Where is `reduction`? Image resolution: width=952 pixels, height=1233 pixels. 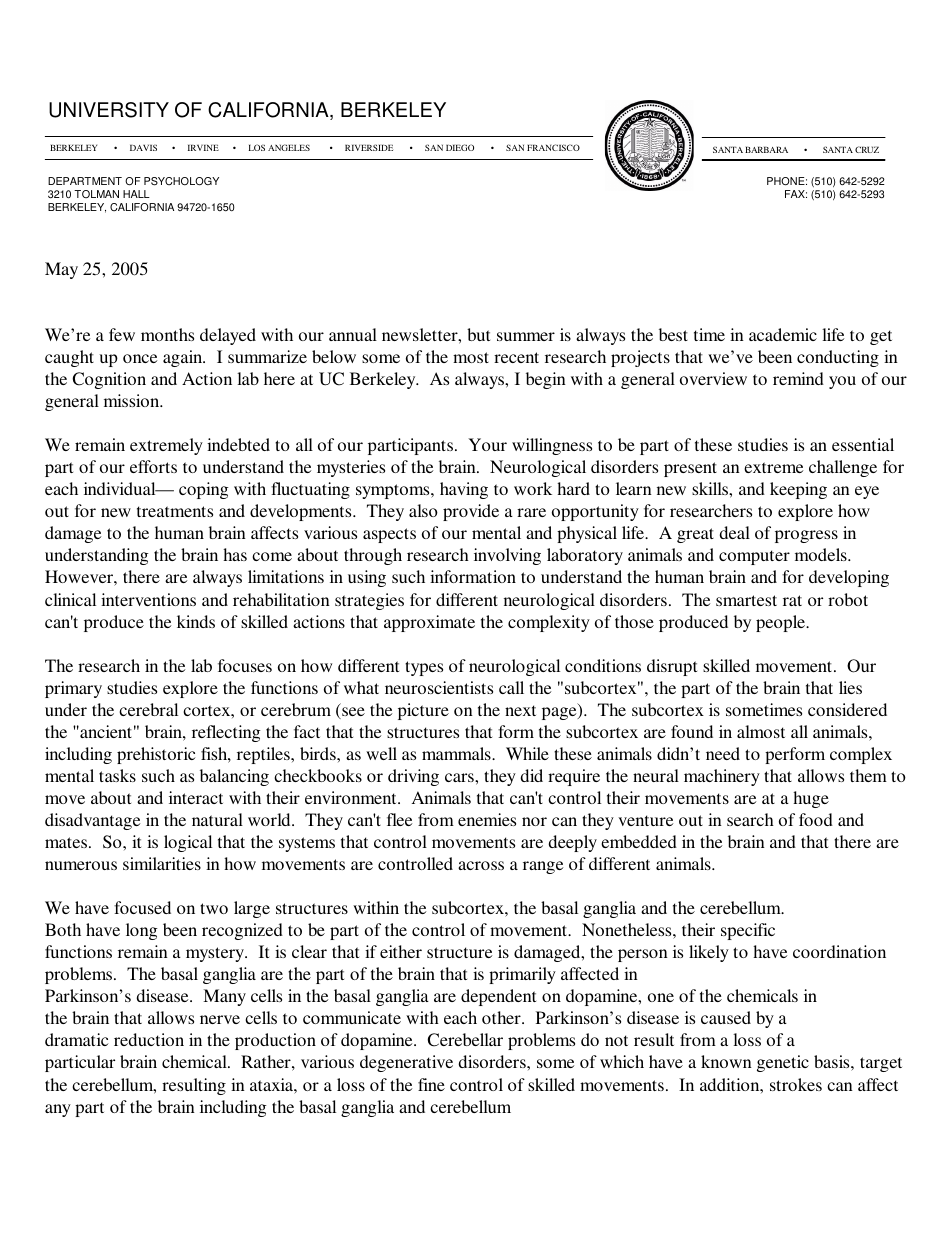 reduction is located at coordinates (149, 1039).
